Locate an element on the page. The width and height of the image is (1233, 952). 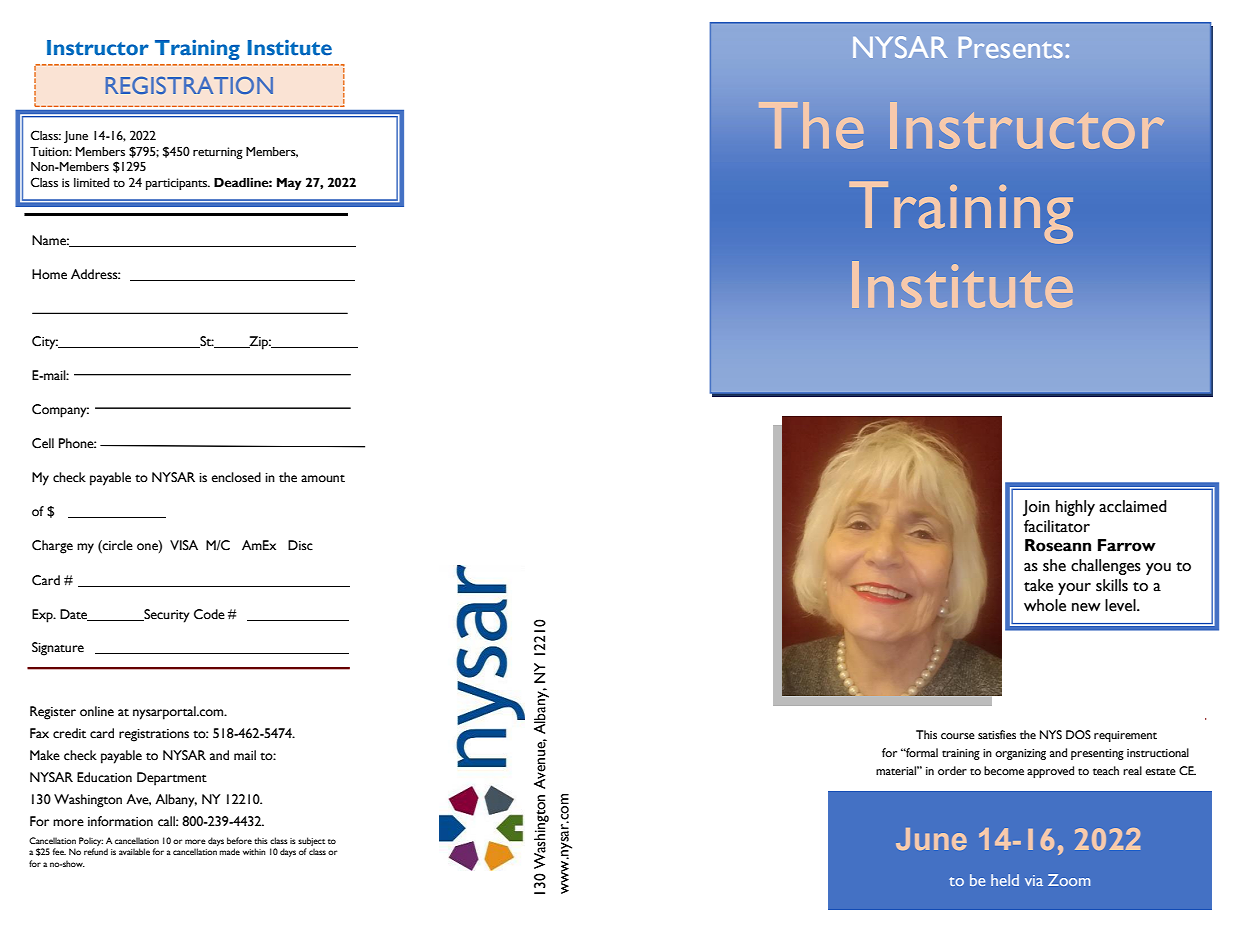
available is located at coordinates (134, 851).
